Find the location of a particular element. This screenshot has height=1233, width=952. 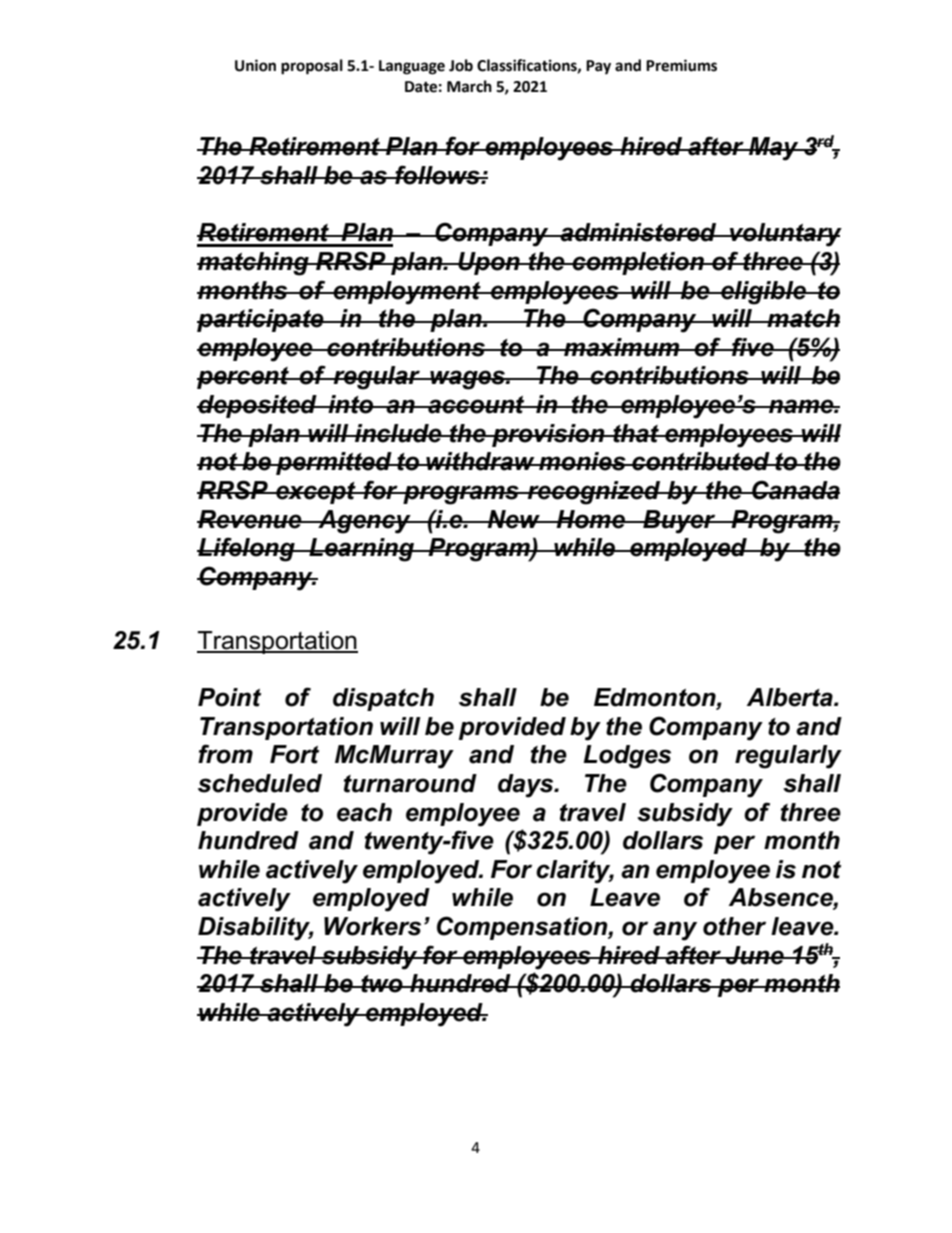

Fort is located at coordinates (294, 754).
